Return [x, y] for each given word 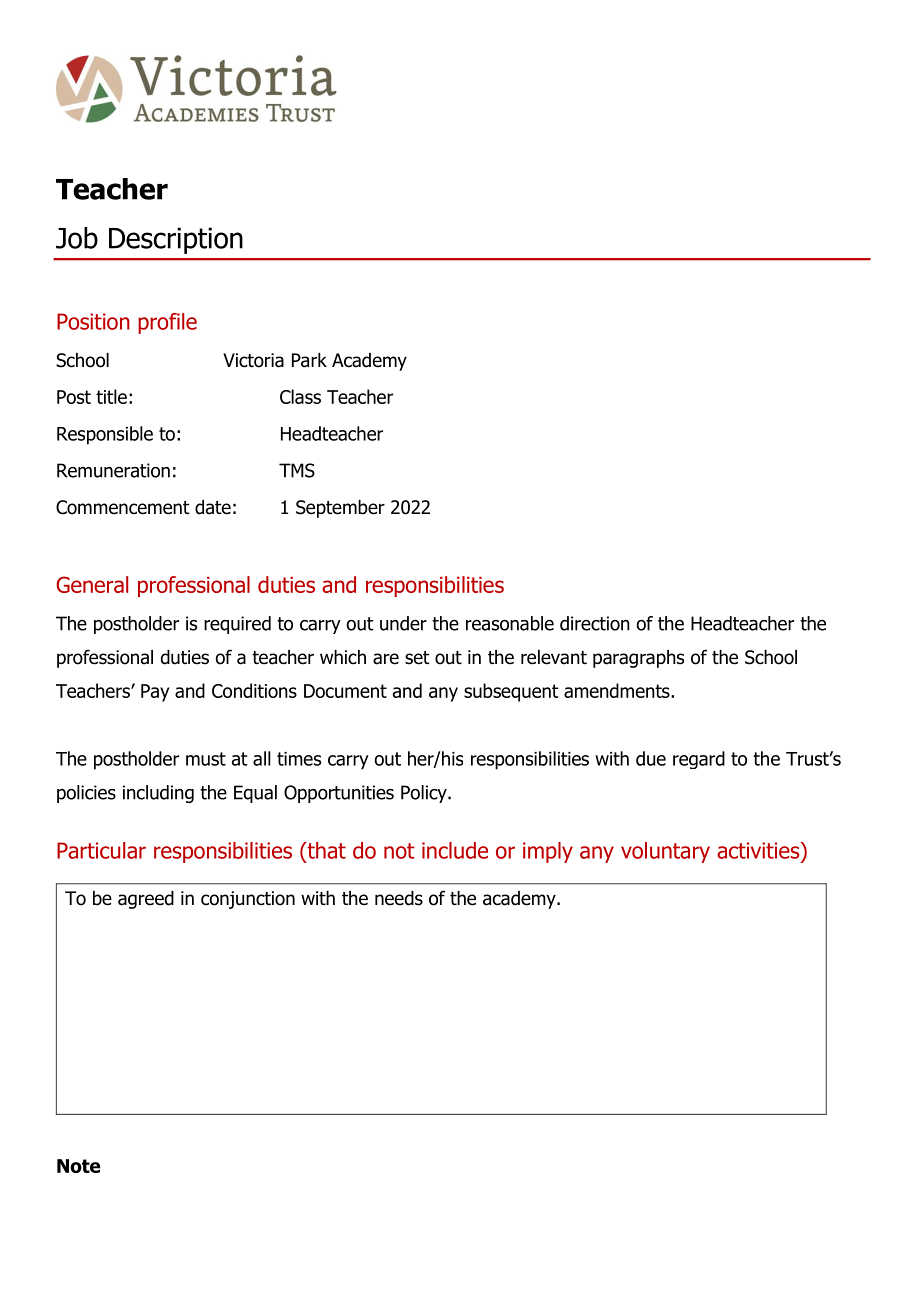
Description [176, 240]
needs [399, 898]
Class [300, 396]
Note [78, 1166]
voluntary [665, 852]
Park [309, 360]
